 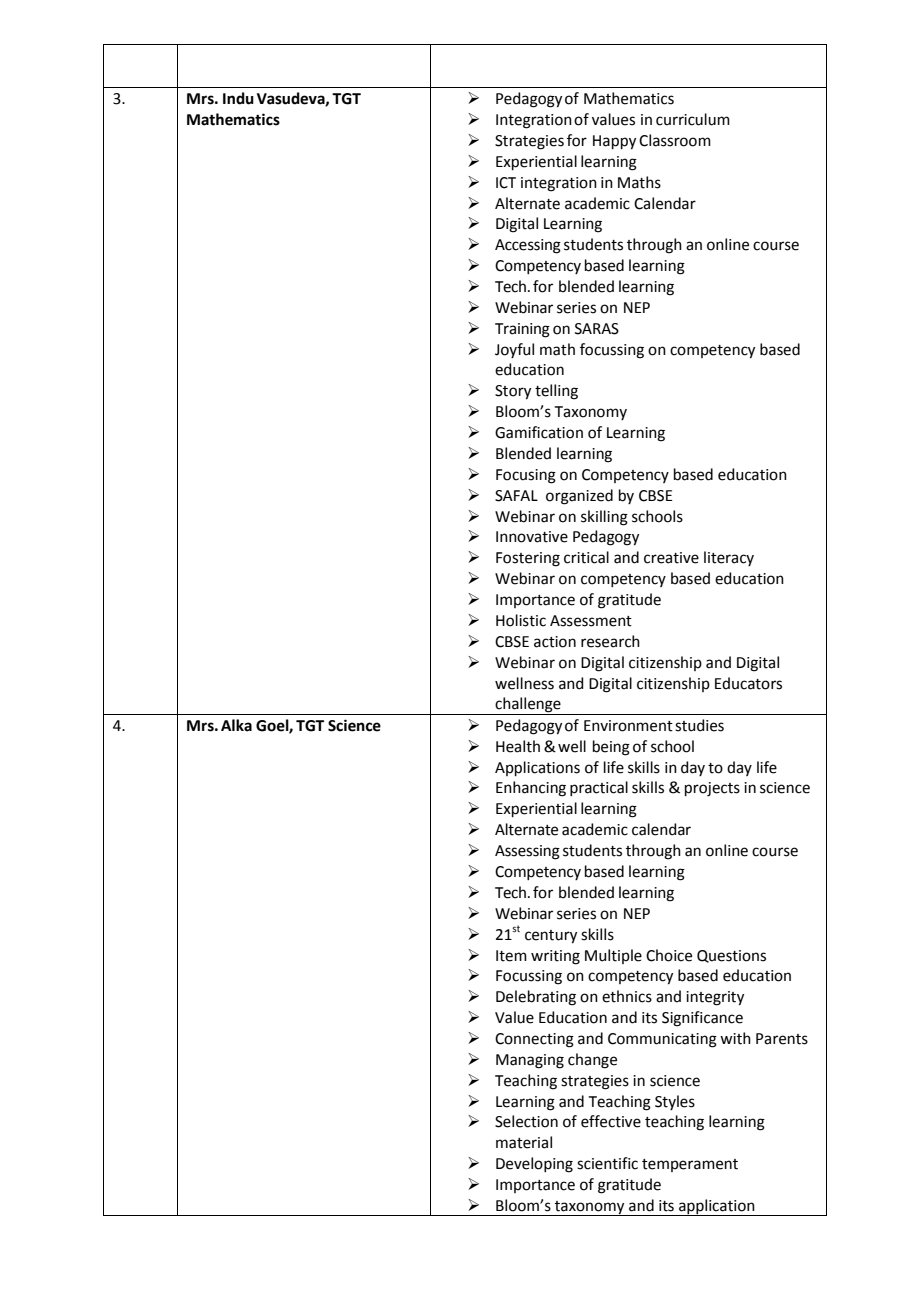 I want to click on ICT, so click(x=506, y=183).
